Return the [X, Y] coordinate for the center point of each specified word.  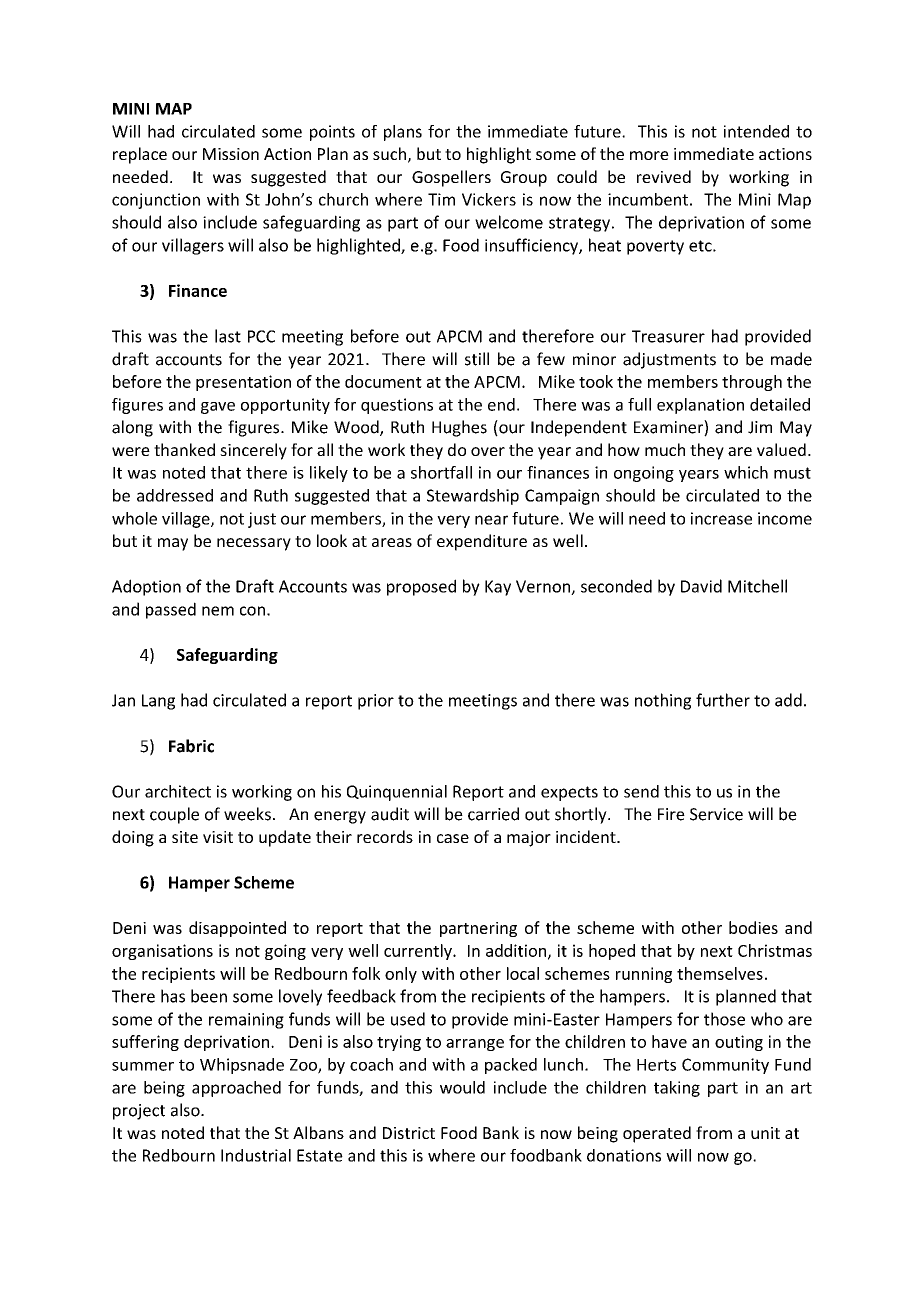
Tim [441, 199]
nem [218, 611]
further [723, 700]
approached [236, 1089]
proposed [421, 587]
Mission [231, 154]
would [462, 1087]
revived [664, 176]
